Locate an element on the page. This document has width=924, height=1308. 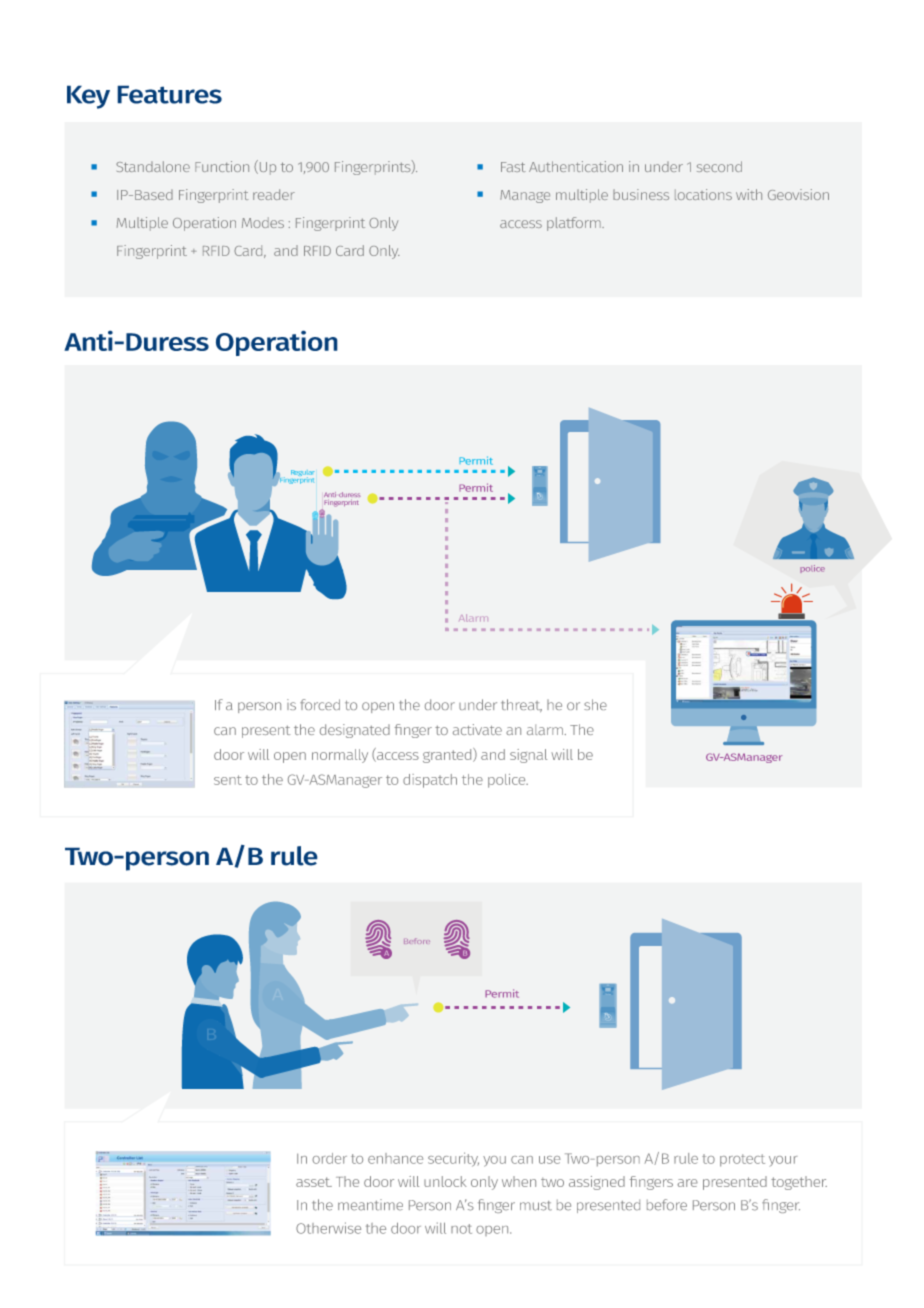
are is located at coordinates (687, 1183).
